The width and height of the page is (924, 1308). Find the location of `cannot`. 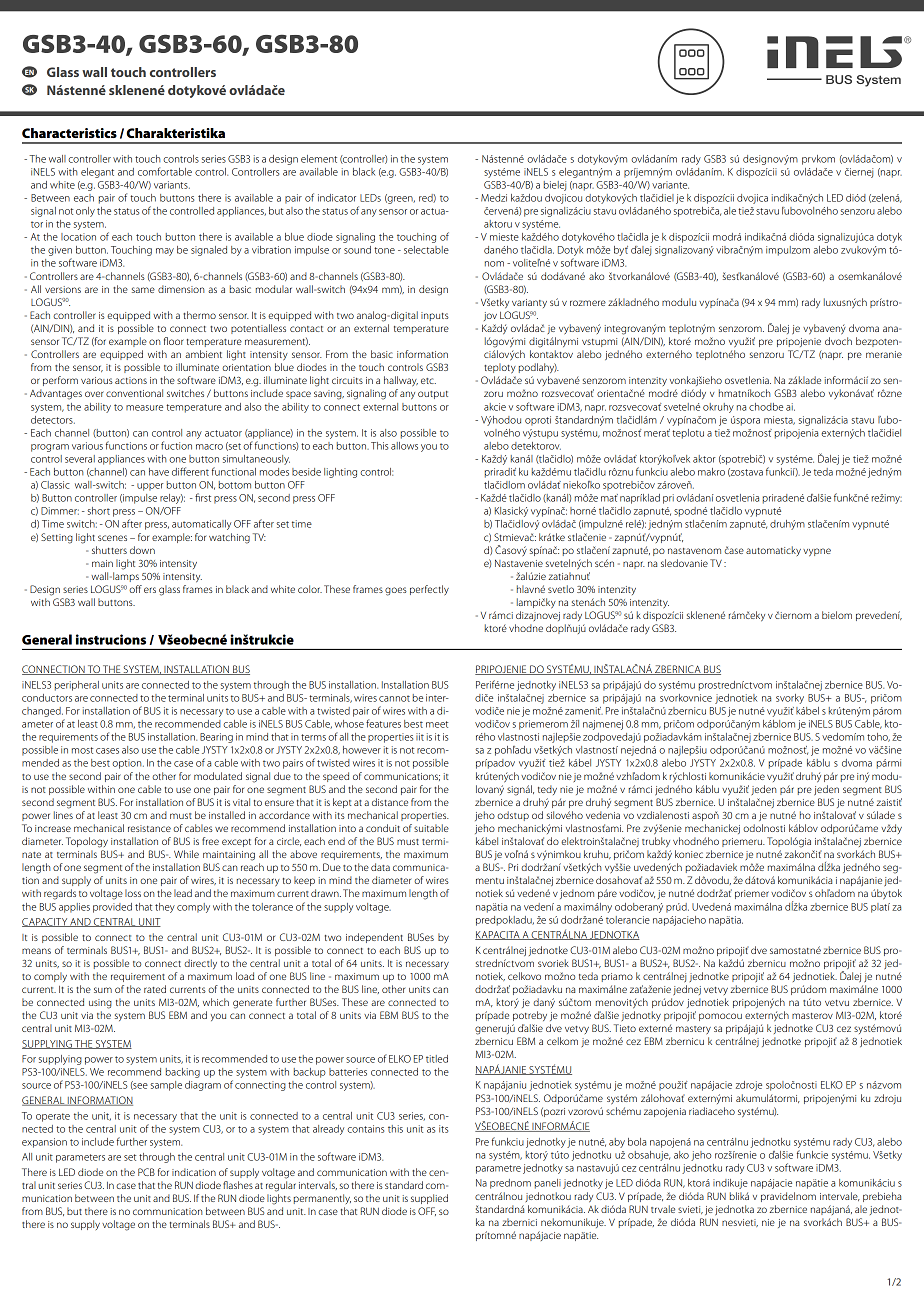

cannot is located at coordinates (394, 698).
